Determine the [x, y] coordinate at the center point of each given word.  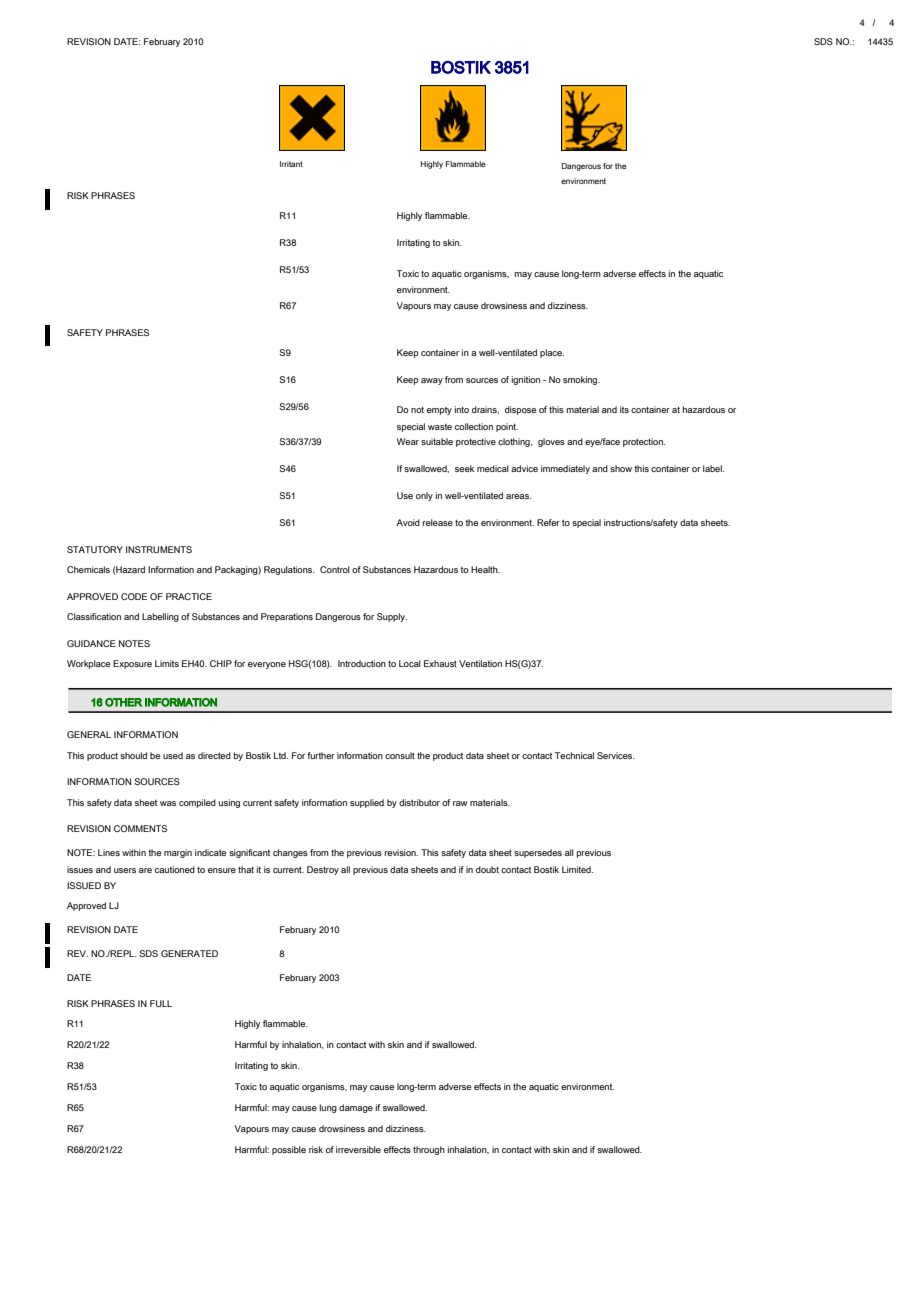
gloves [551, 442]
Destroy [323, 870]
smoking [581, 380]
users [125, 870]
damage [356, 1108]
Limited [577, 869]
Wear [408, 441]
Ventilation [480, 663]
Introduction [362, 663]
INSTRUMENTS [159, 549]
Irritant [291, 164]
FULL [161, 1003]
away [432, 381]
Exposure [132, 664]
